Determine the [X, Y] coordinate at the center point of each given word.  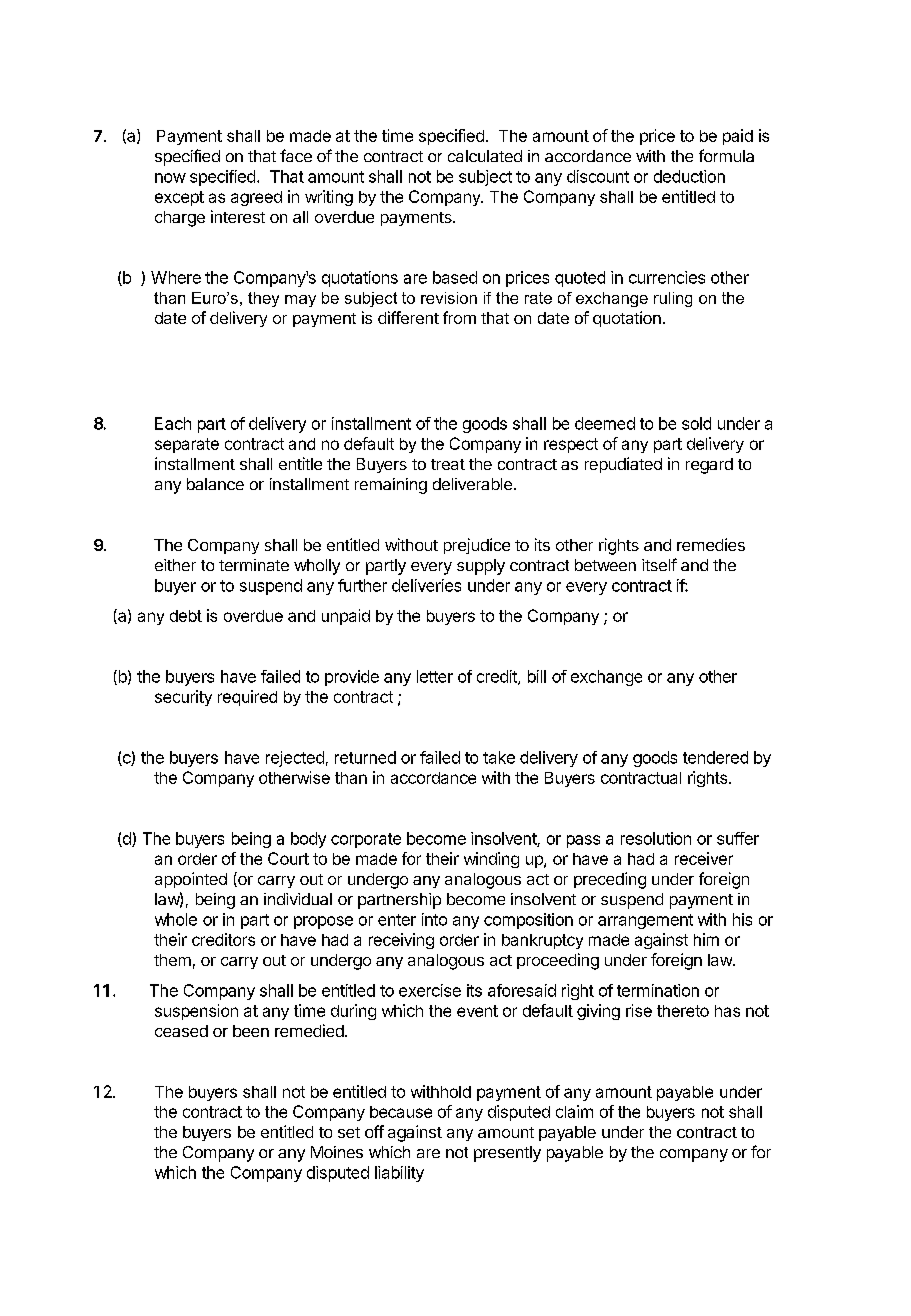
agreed [256, 198]
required [247, 698]
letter [435, 676]
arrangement [645, 921]
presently [507, 1154]
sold [696, 423]
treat [448, 464]
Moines [337, 1152]
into [434, 919]
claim [574, 1111]
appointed [191, 880]
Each [173, 423]
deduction [689, 176]
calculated [485, 156]
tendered [715, 757]
